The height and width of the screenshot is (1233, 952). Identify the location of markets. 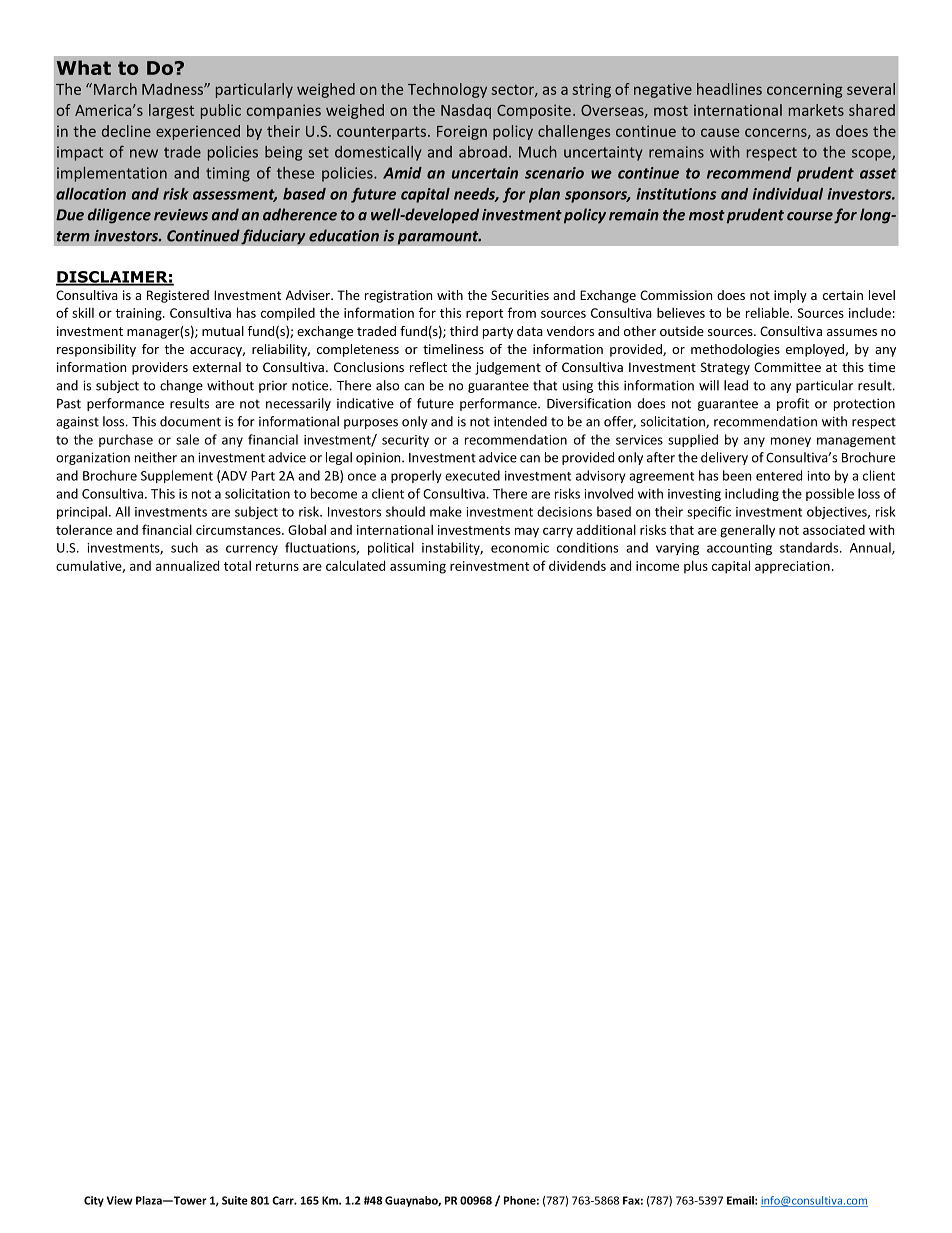
(816, 110).
